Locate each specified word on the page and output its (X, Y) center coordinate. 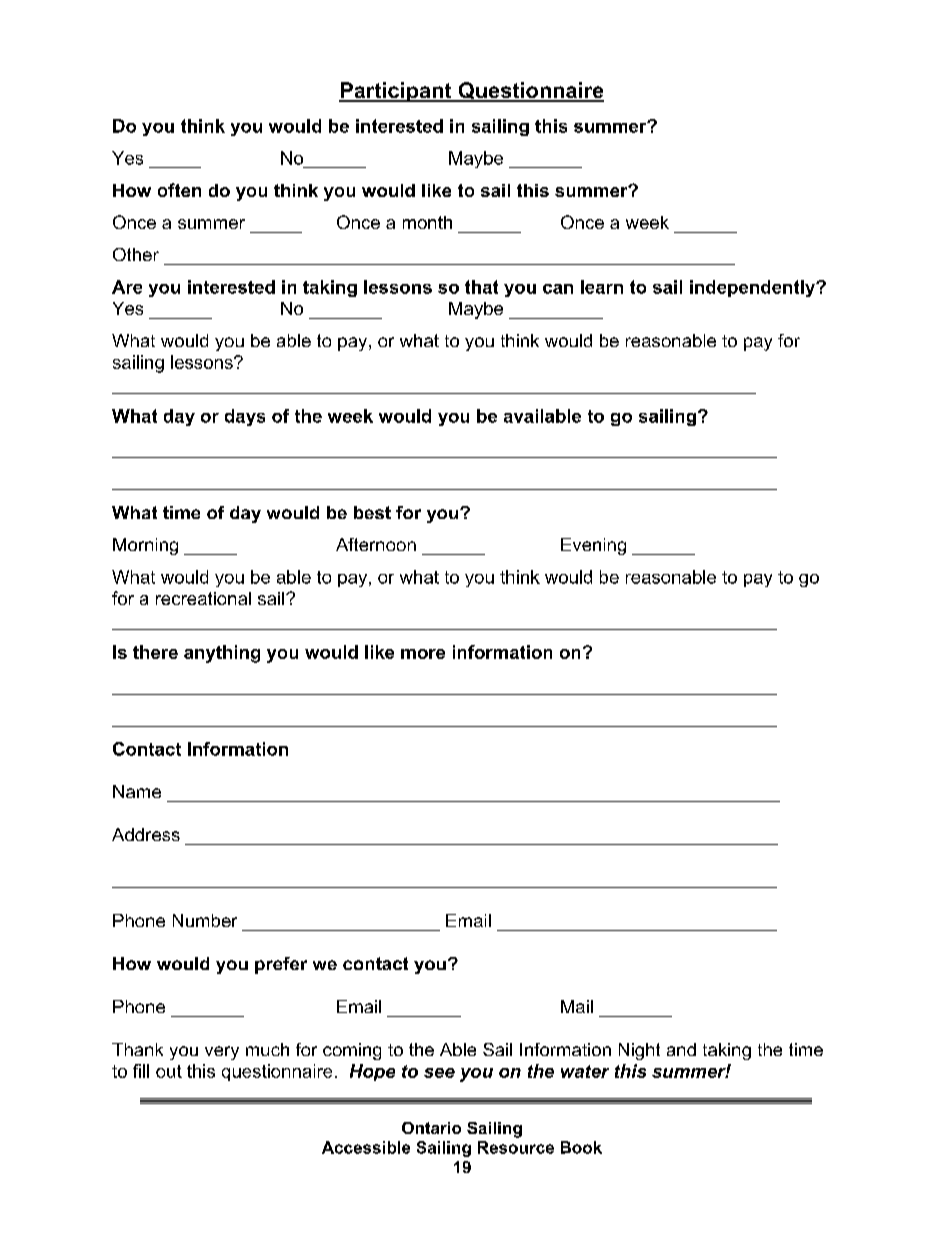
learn (602, 287)
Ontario (431, 1128)
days (245, 417)
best (372, 512)
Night (639, 1051)
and (681, 1049)
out (169, 1071)
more (423, 654)
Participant (396, 92)
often (179, 190)
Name (137, 791)
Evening (593, 546)
